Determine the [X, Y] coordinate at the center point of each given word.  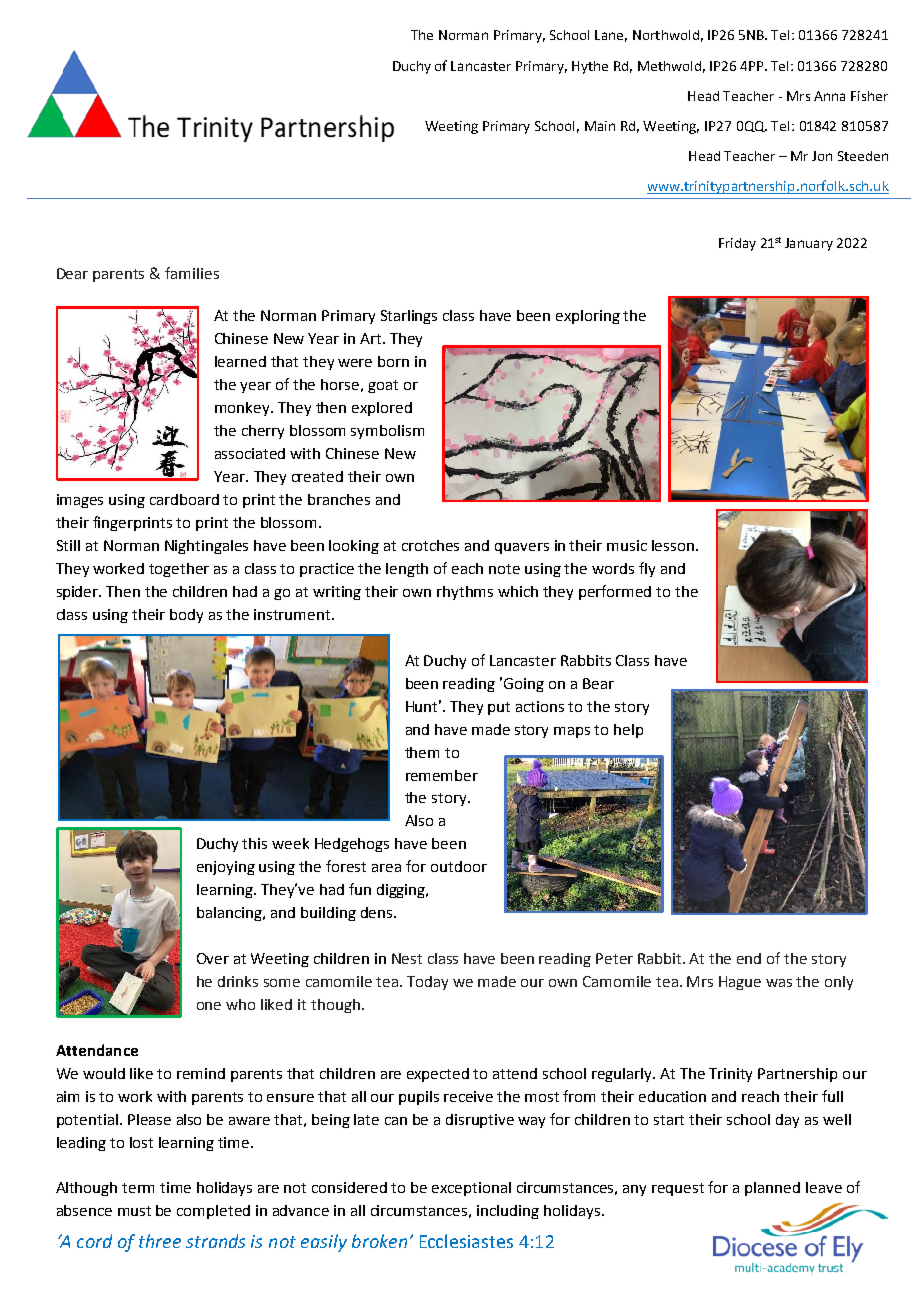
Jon [822, 156]
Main [600, 126]
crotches [430, 545]
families [192, 273]
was [779, 983]
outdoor [459, 866]
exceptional [471, 1189]
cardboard [184, 499]
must [134, 1211]
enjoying [226, 868]
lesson [673, 545]
